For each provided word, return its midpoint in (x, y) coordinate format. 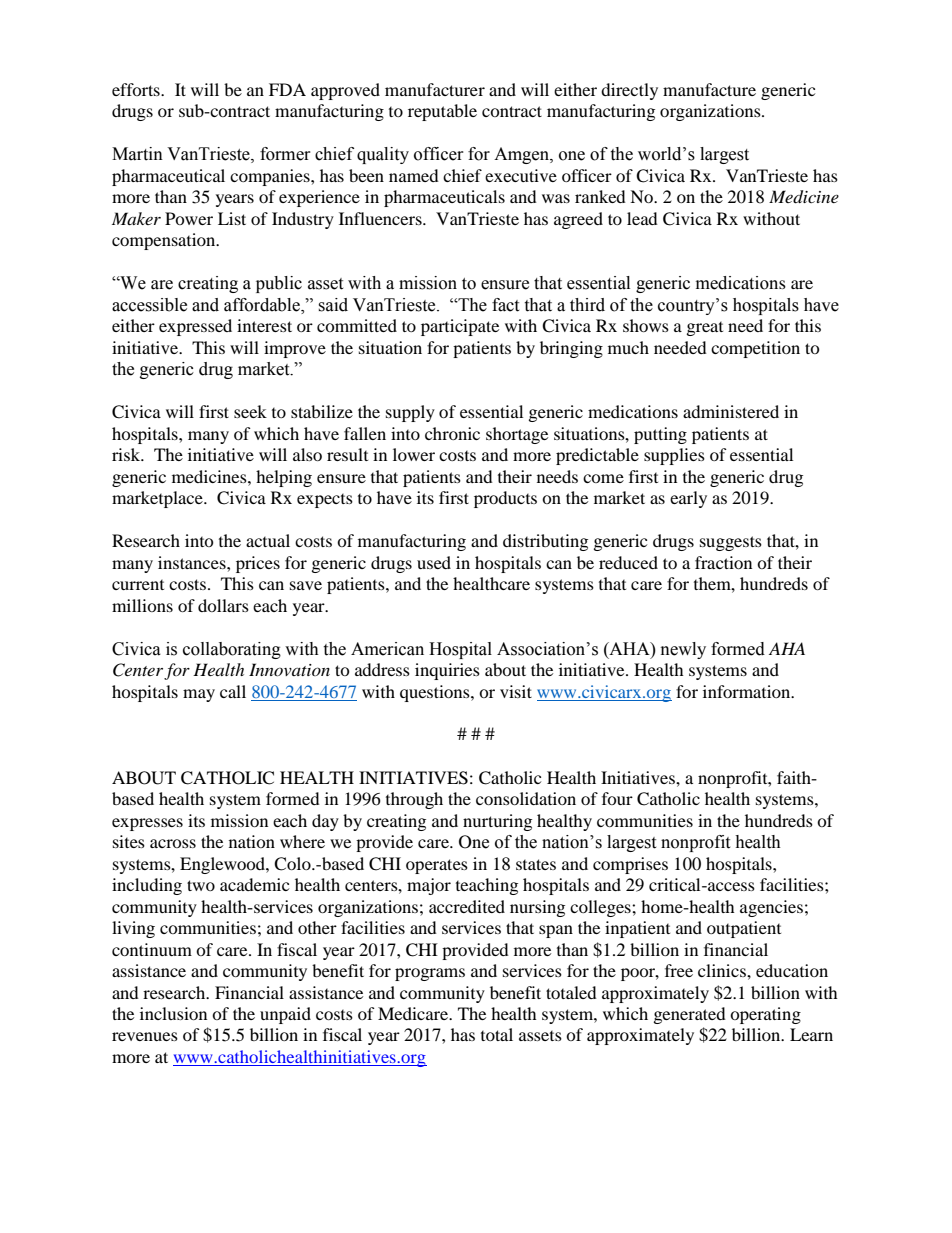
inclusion (173, 1013)
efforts (137, 89)
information (748, 691)
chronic (452, 433)
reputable (442, 112)
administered (731, 411)
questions (436, 693)
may (199, 695)
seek (250, 411)
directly (629, 91)
